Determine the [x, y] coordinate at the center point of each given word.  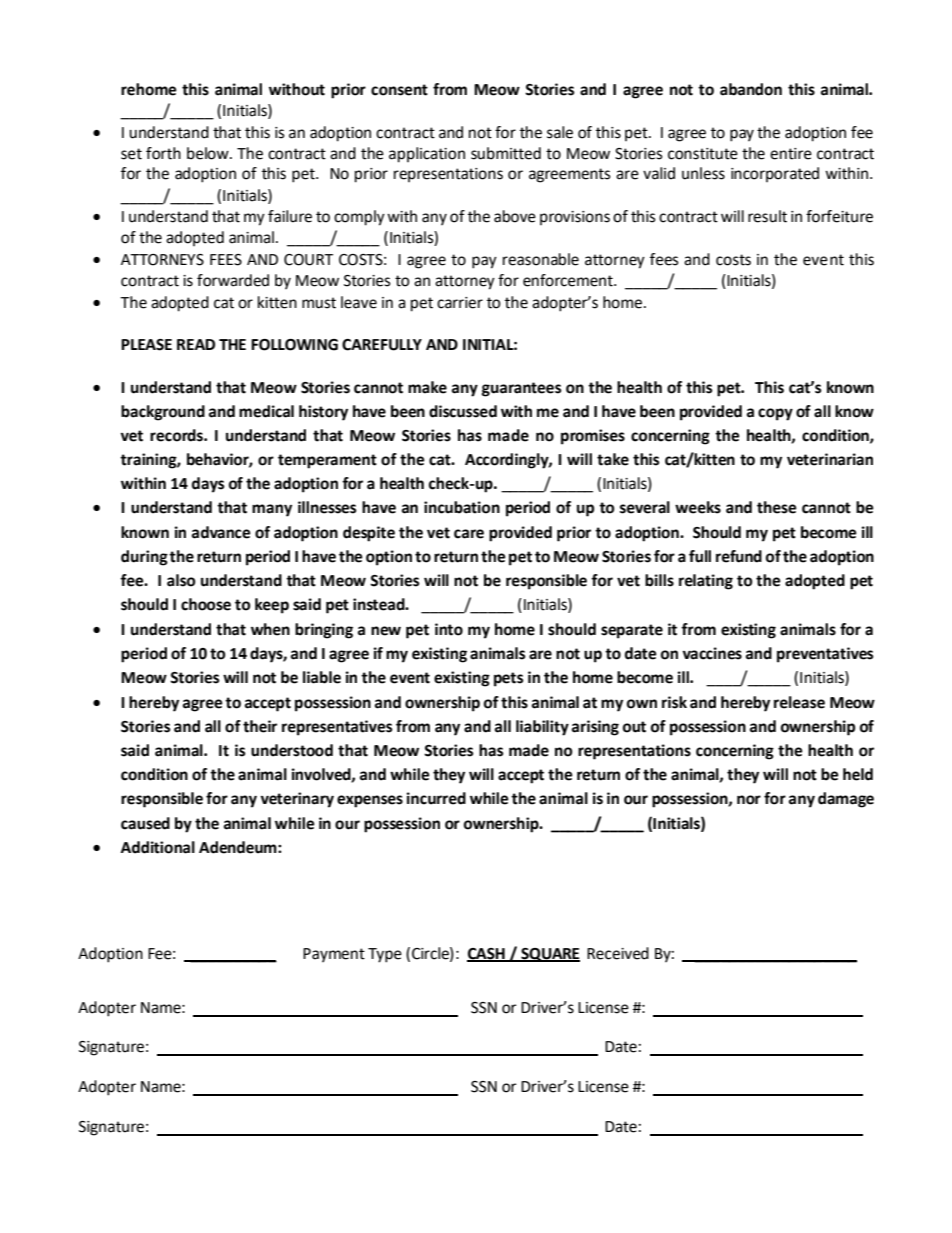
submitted [506, 153]
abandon [751, 89]
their [260, 726]
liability [542, 728]
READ [196, 344]
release [799, 702]
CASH [487, 954]
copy [775, 414]
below [209, 153]
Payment [334, 955]
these [777, 507]
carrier [460, 303]
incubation [462, 507]
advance [221, 532]
